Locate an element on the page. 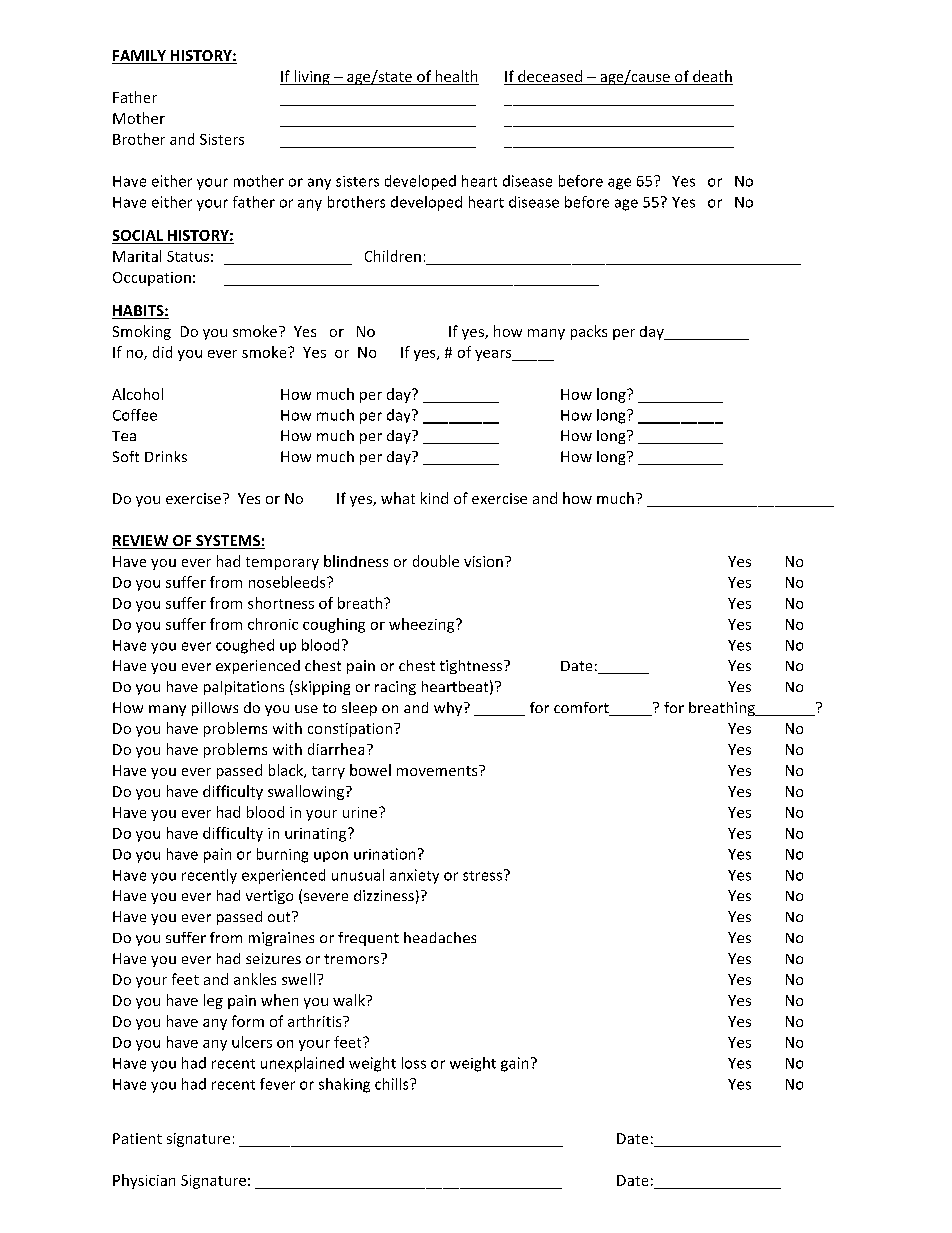  FAMILY is located at coordinates (140, 57).
